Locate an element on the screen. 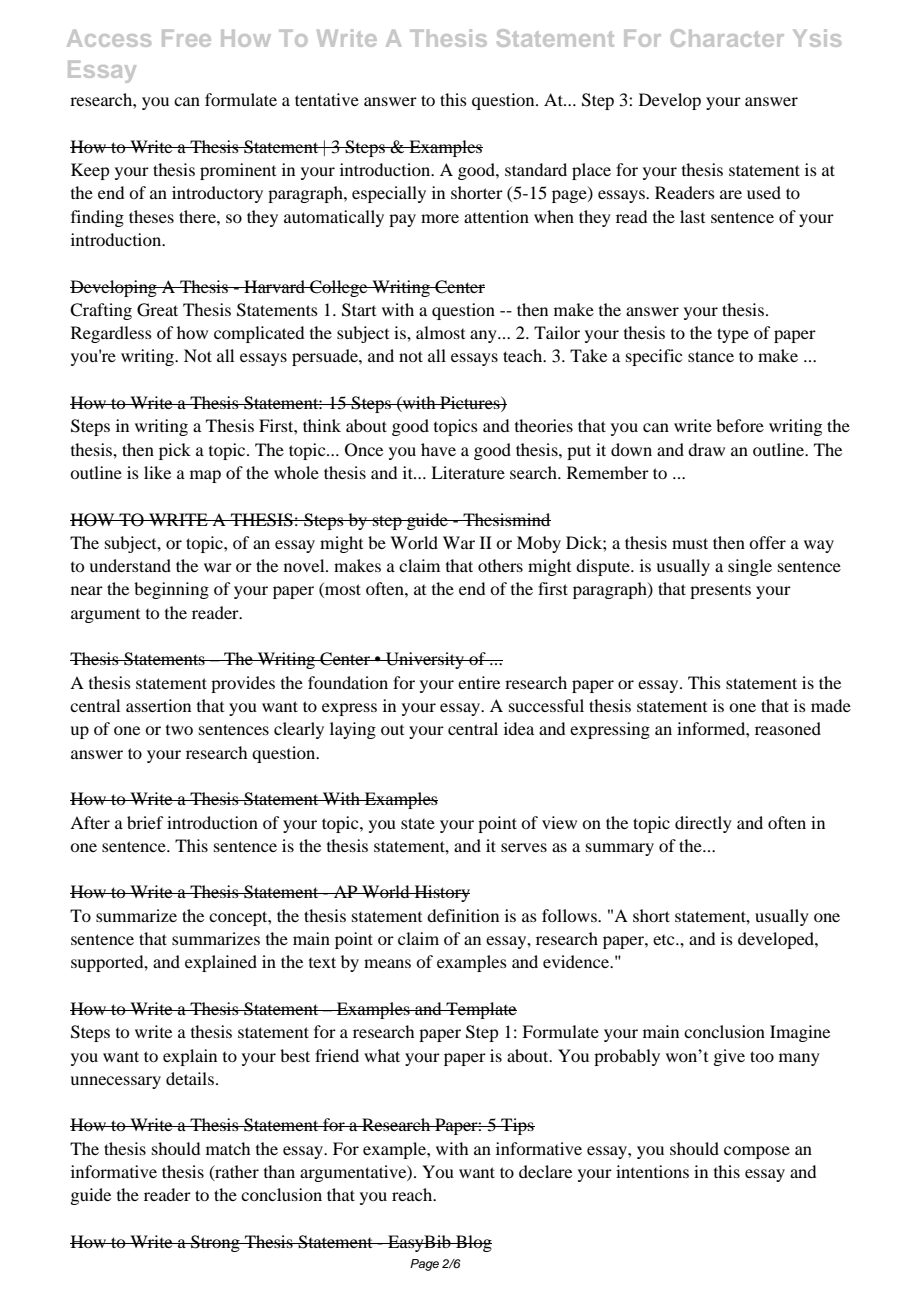 The image size is (924, 1308). Character is located at coordinates (727, 38).
